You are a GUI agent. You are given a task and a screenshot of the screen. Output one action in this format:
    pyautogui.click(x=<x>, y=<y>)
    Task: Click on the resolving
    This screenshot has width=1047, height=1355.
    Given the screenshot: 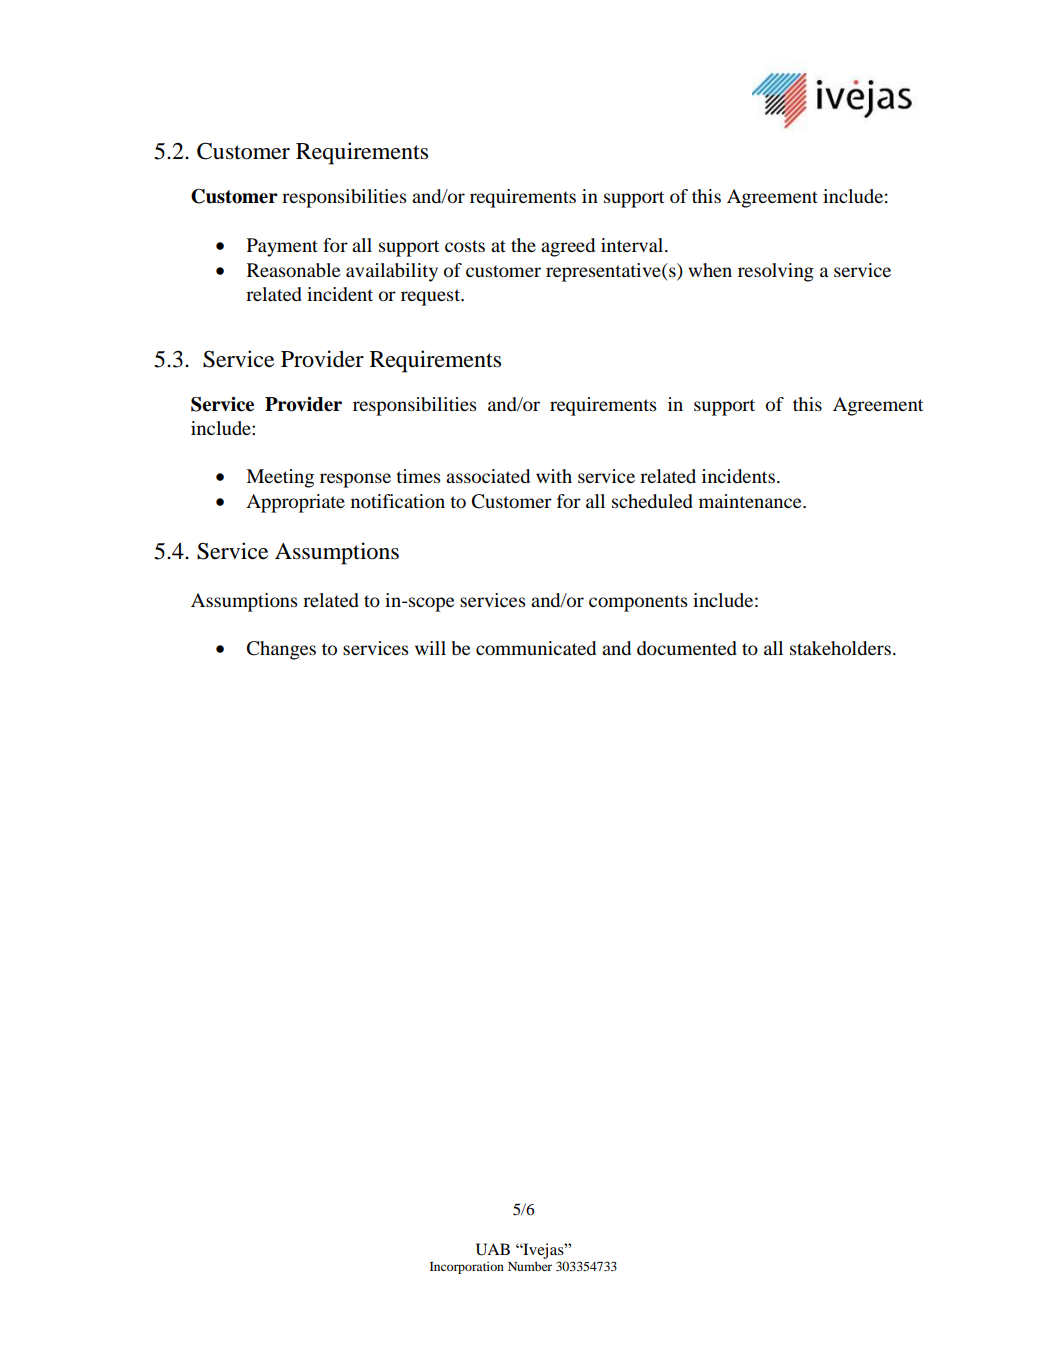 What is the action you would take?
    pyautogui.click(x=776, y=272)
